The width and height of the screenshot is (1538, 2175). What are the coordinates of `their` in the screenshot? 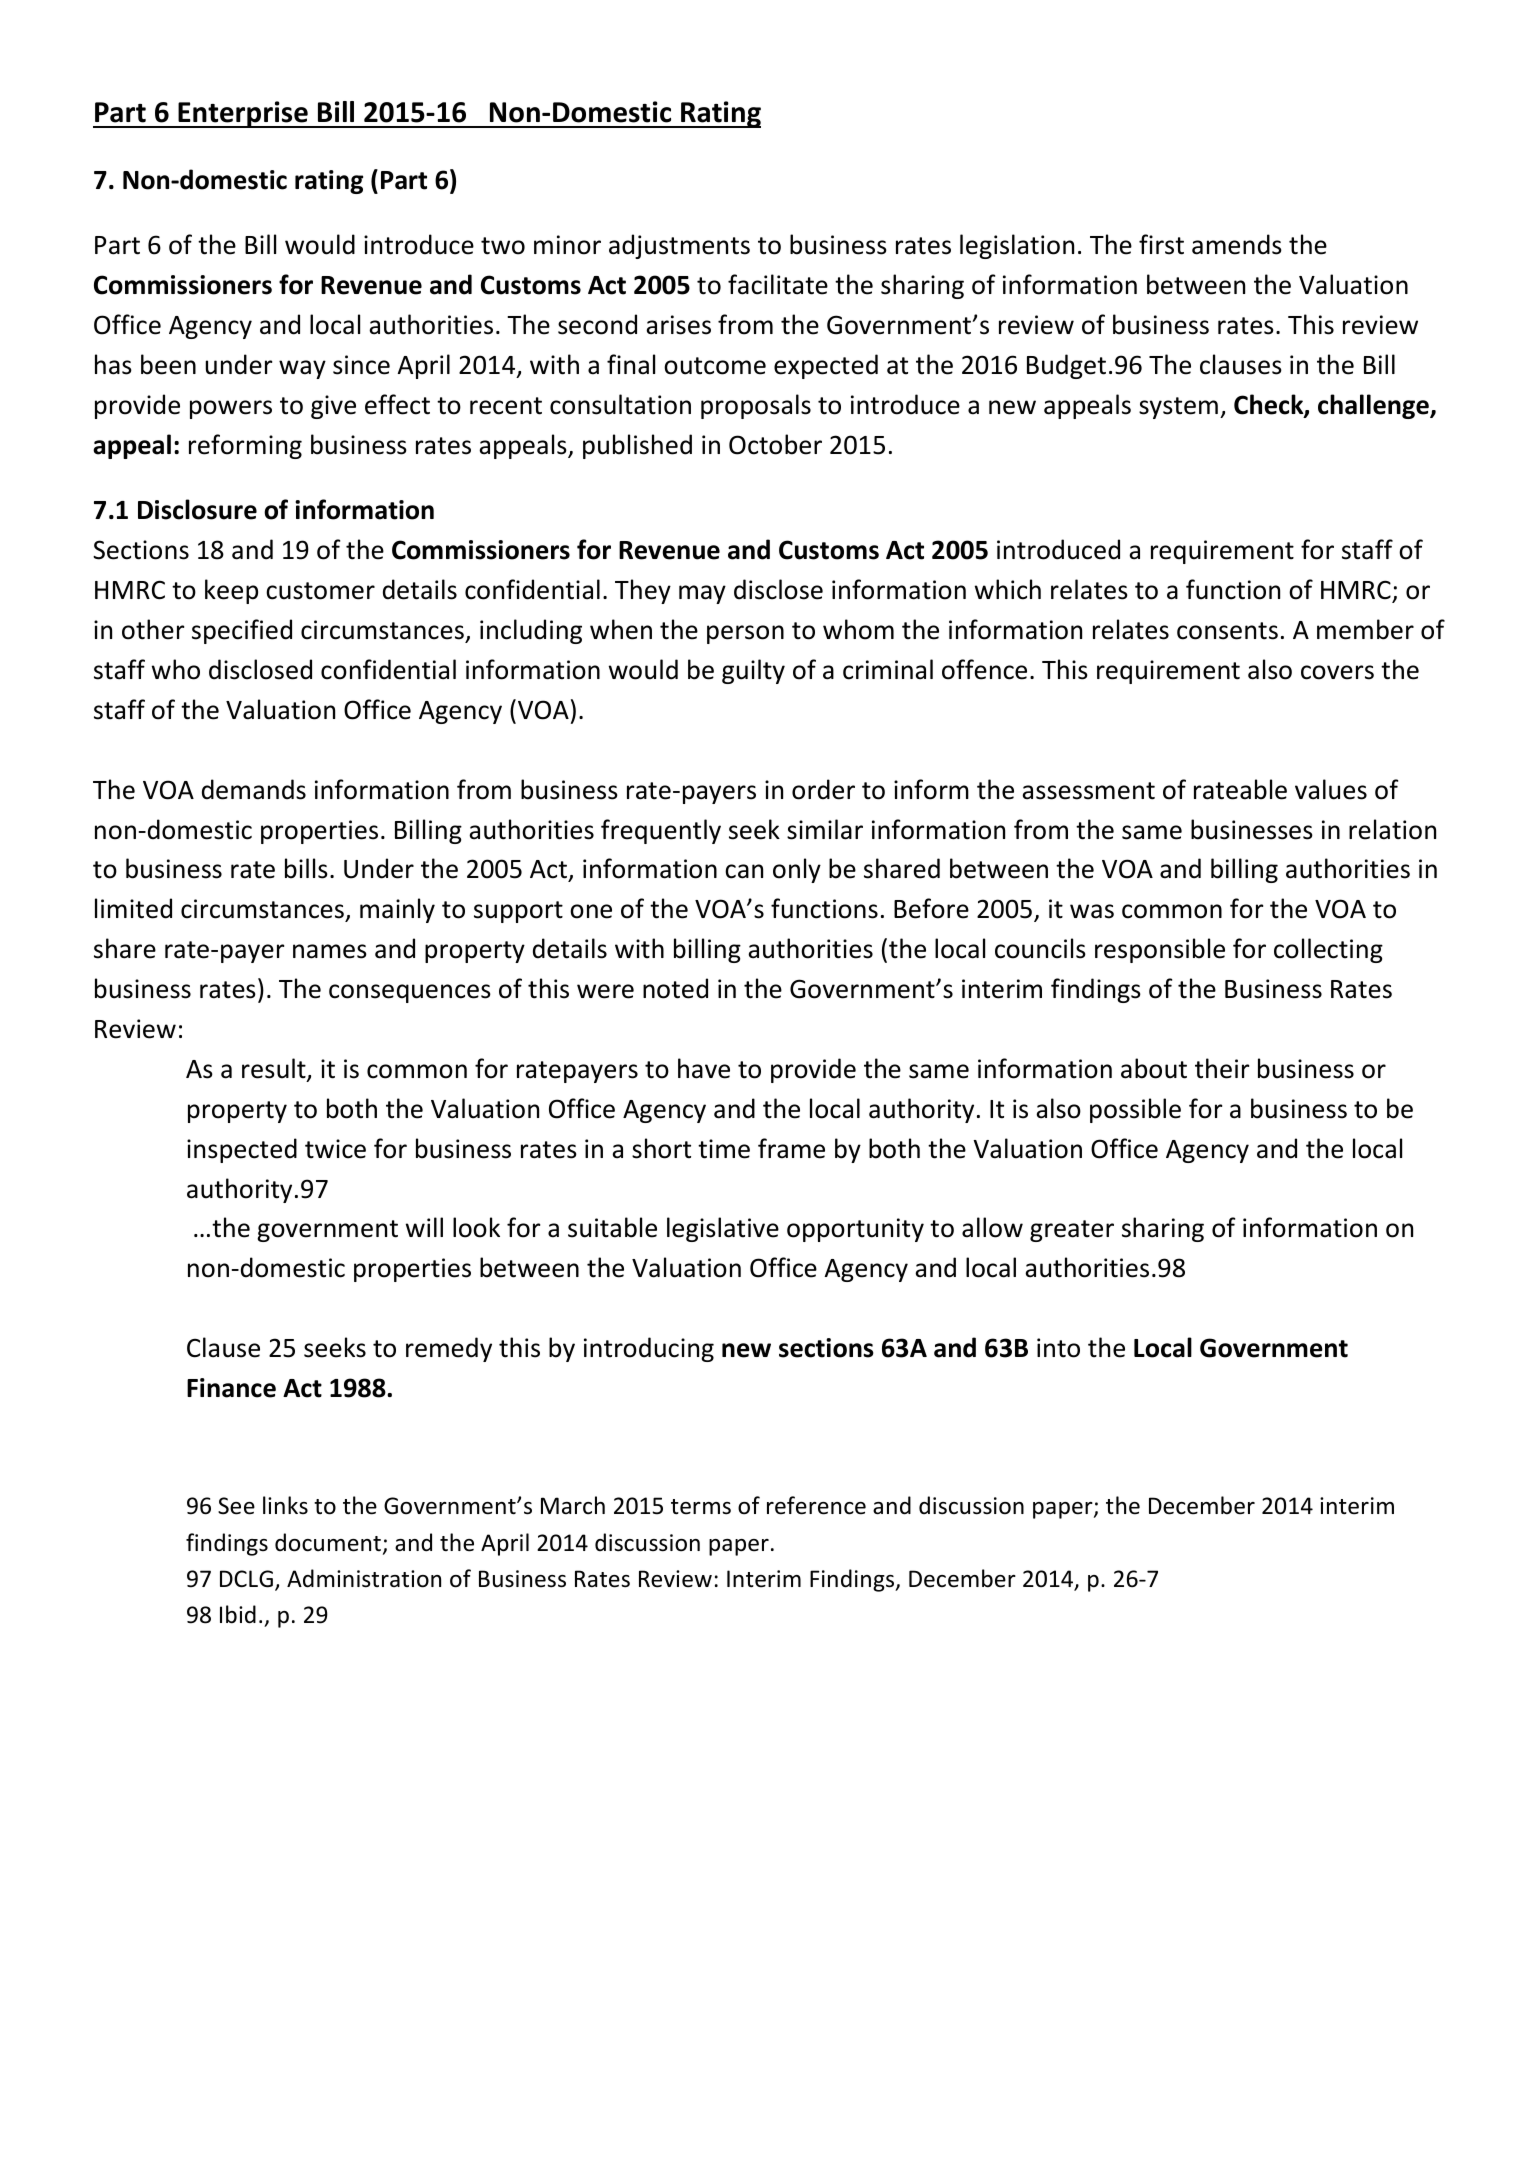 It's located at (1222, 1068).
